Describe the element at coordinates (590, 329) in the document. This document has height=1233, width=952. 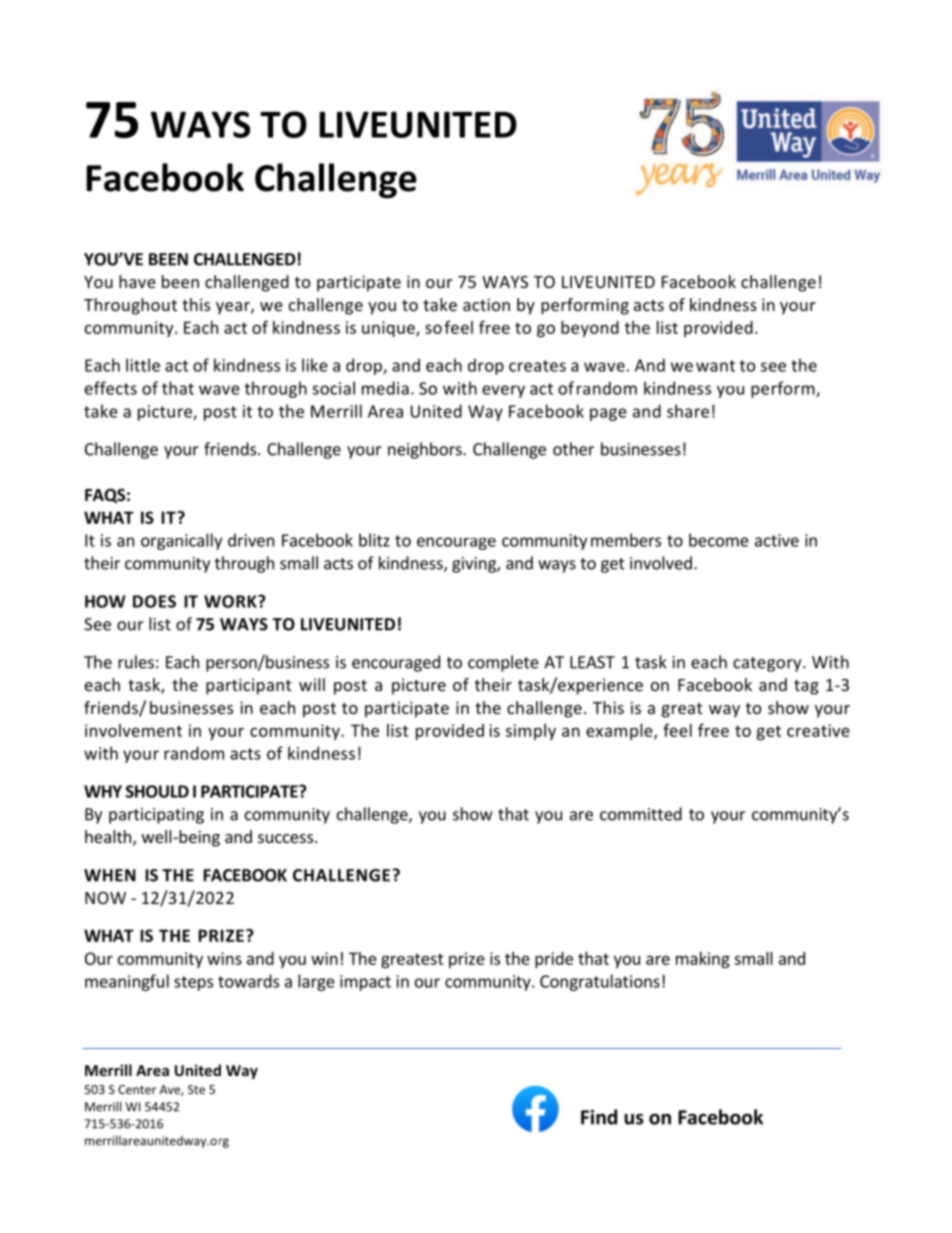
I see `beyond` at that location.
